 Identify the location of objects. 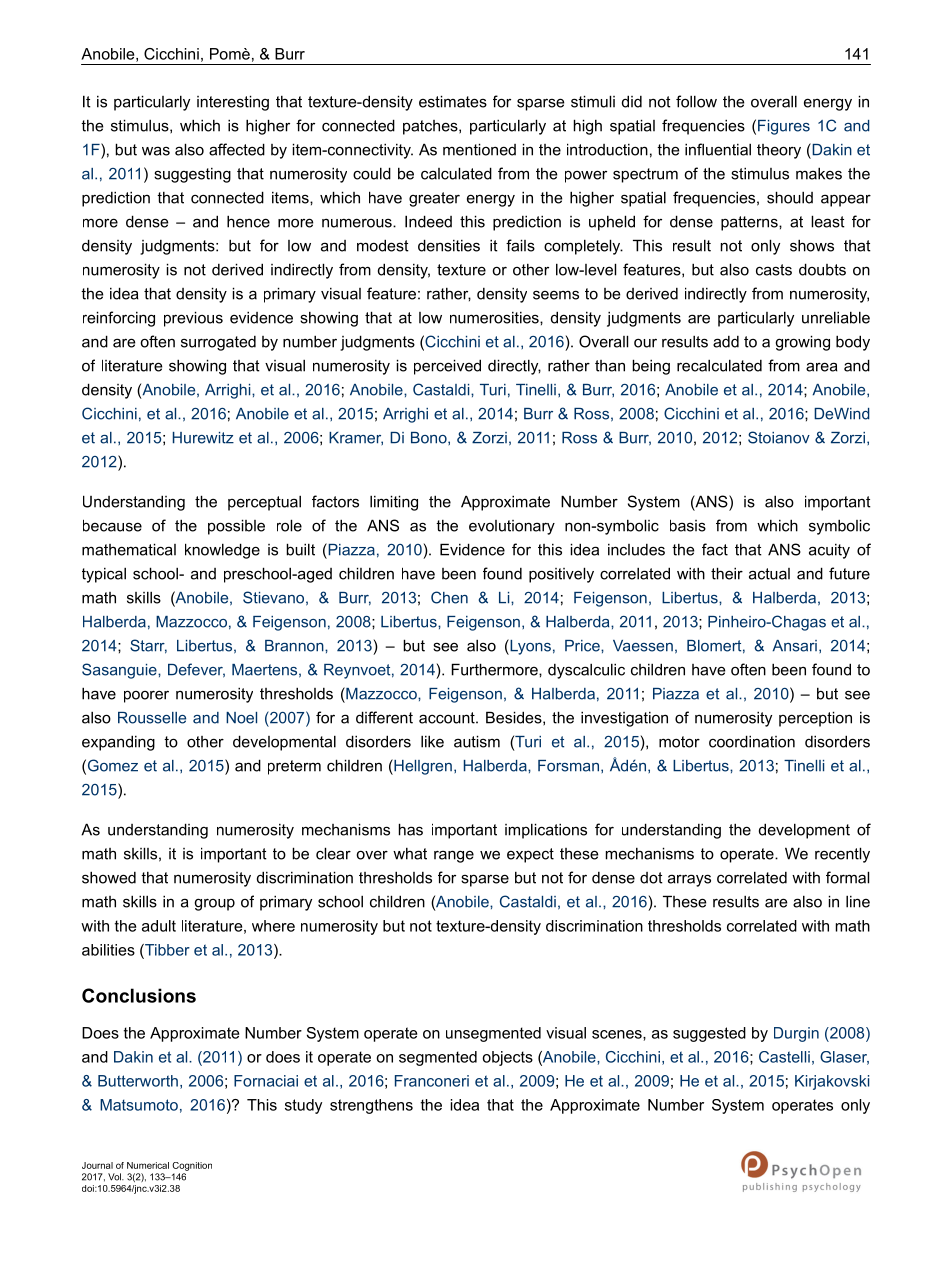
(507, 1058).
